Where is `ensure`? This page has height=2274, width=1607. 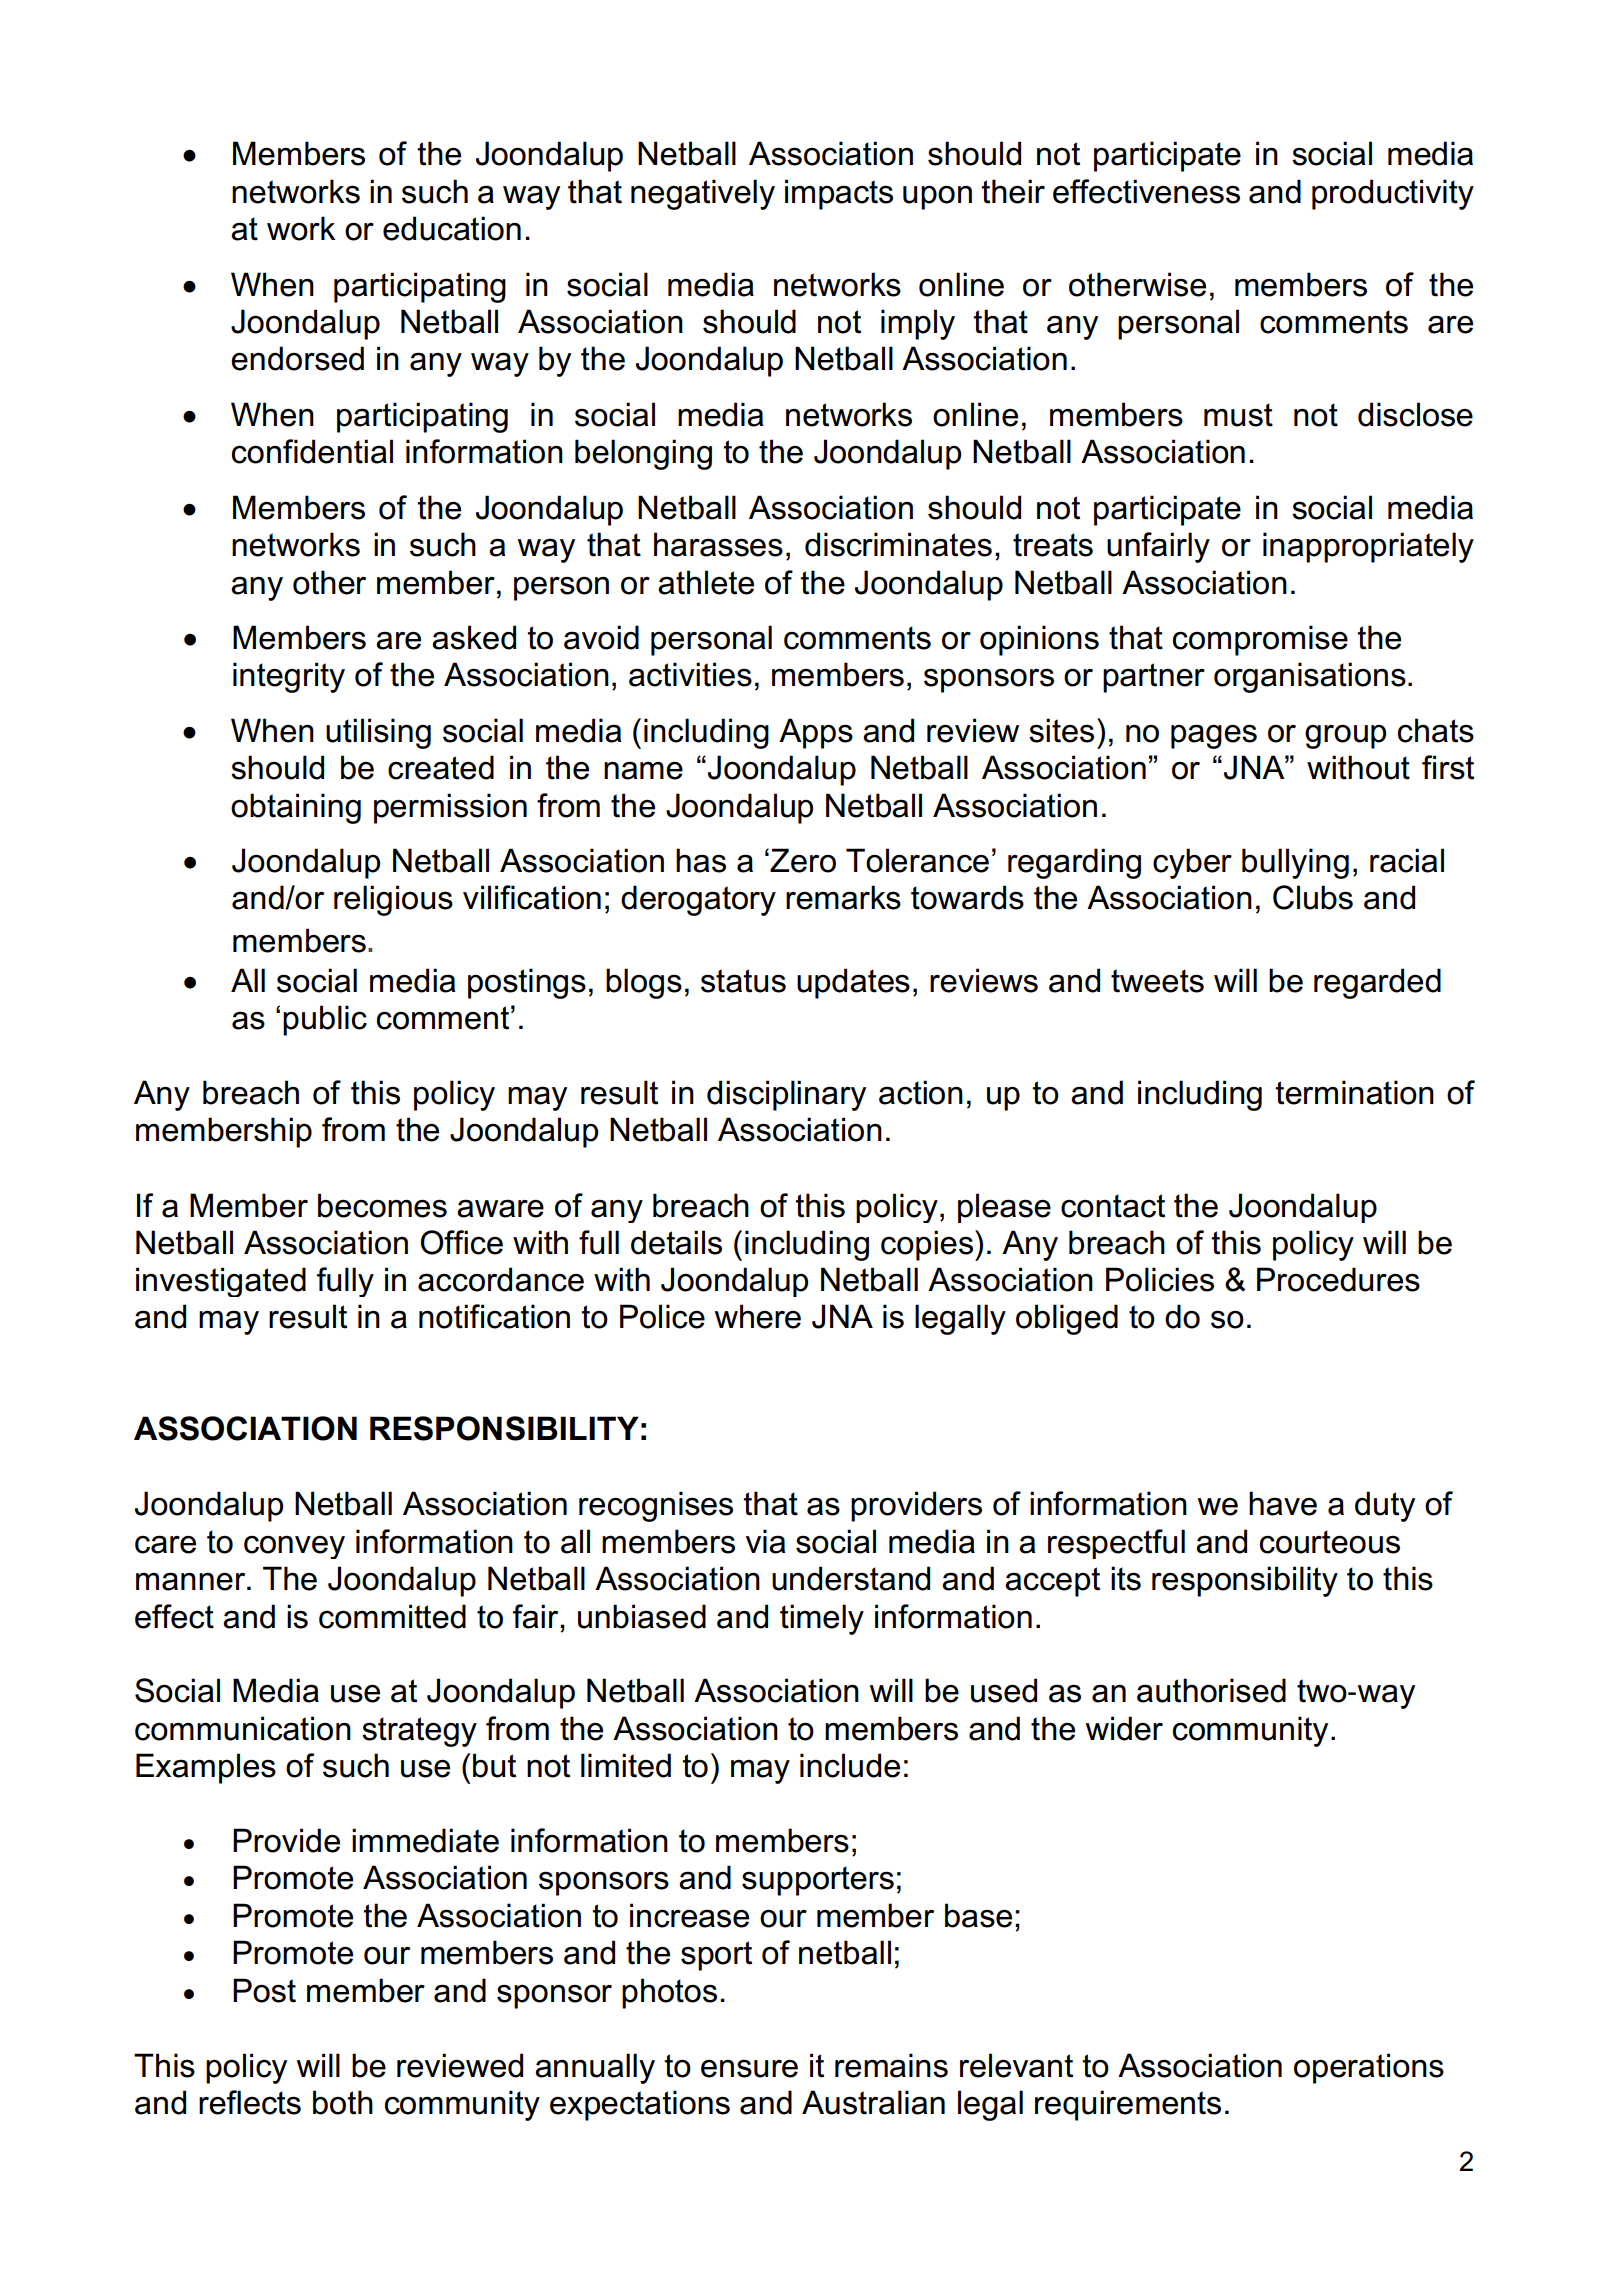
ensure is located at coordinates (749, 2069).
